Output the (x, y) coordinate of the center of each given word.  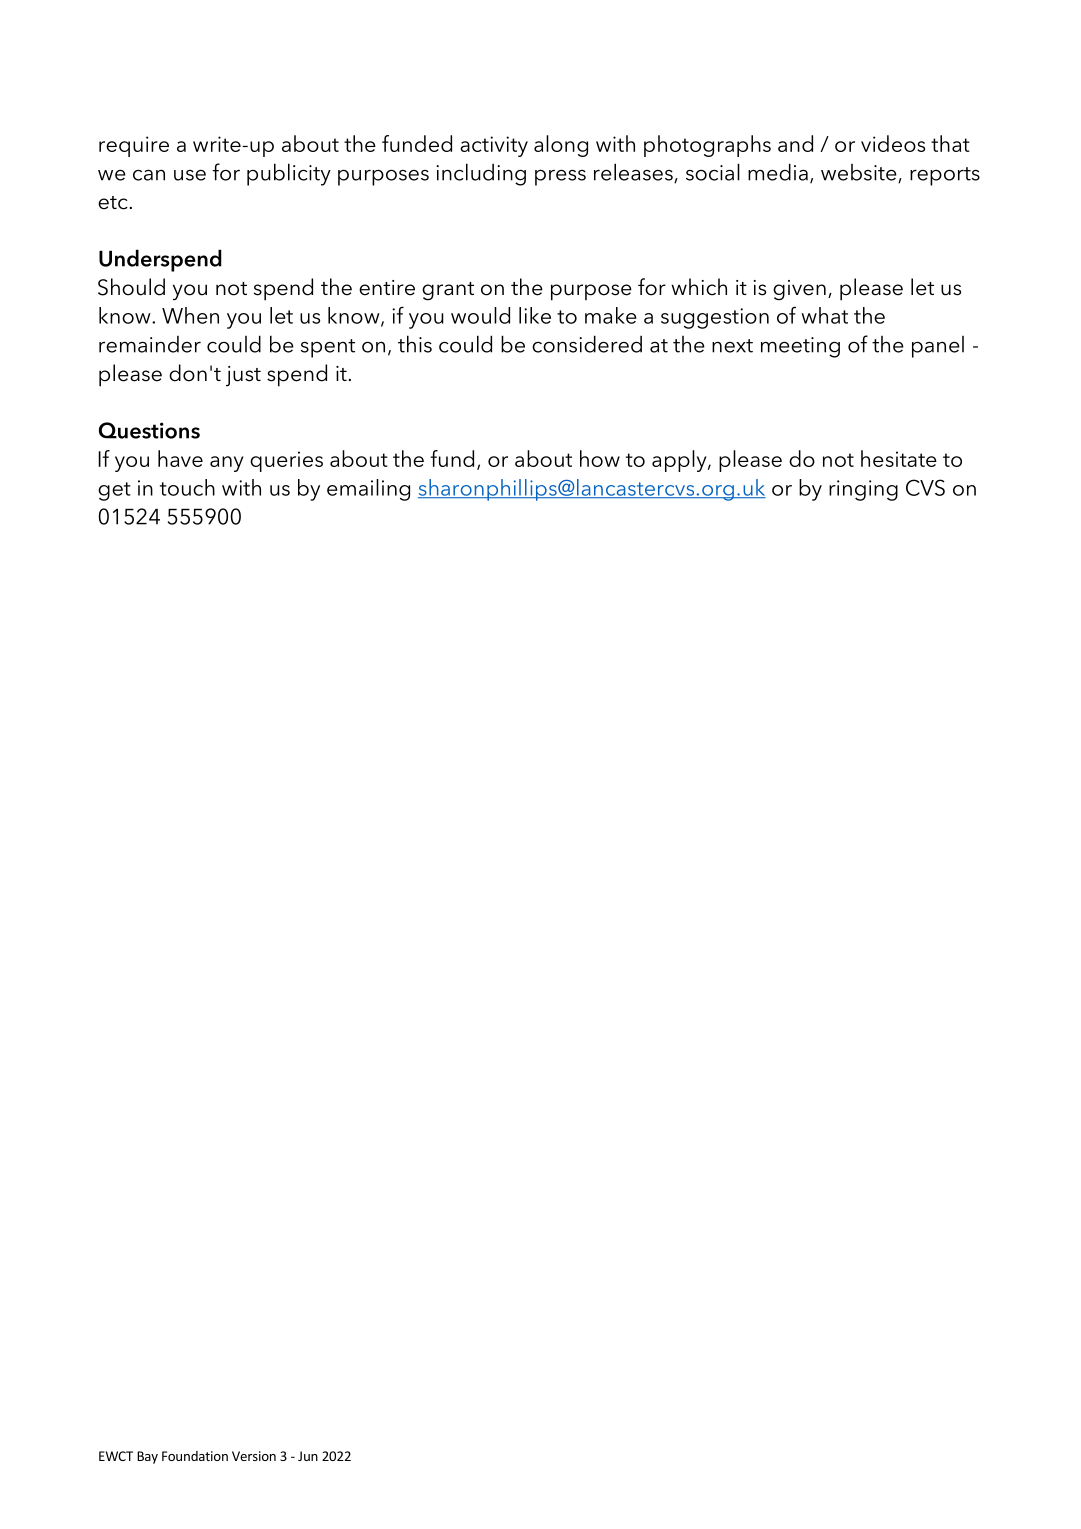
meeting (800, 347)
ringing (863, 490)
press (560, 177)
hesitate (899, 458)
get (114, 491)
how (600, 458)
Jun (308, 1456)
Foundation (195, 1456)
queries (286, 461)
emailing (368, 490)
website (860, 173)
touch (187, 487)
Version (254, 1456)
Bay (147, 1457)
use (190, 175)
